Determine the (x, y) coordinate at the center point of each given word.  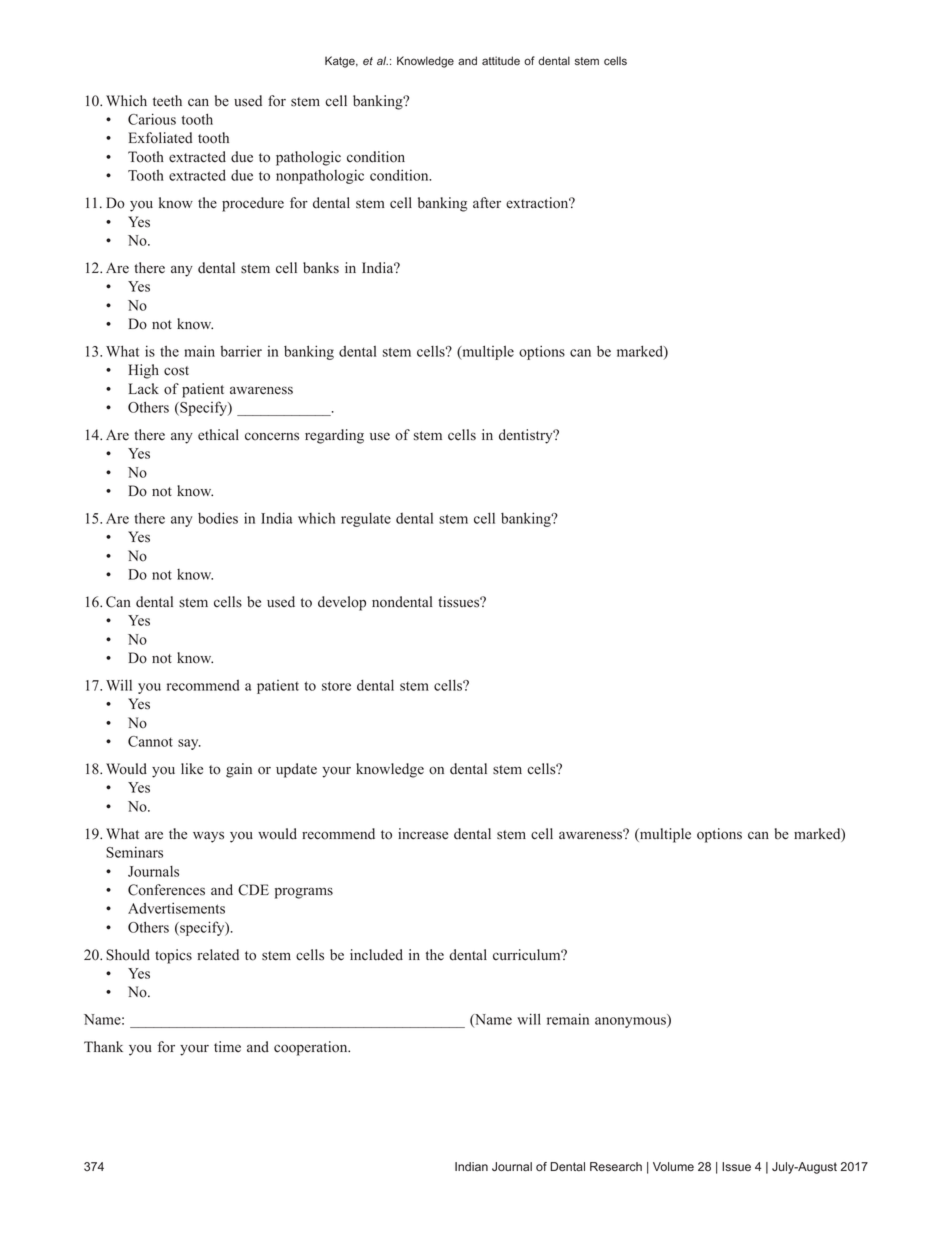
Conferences (166, 890)
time (227, 1047)
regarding (334, 436)
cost (176, 371)
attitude (501, 60)
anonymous (631, 1022)
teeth (167, 101)
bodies (218, 518)
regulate (366, 520)
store (336, 686)
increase (423, 834)
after (487, 203)
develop (342, 603)
